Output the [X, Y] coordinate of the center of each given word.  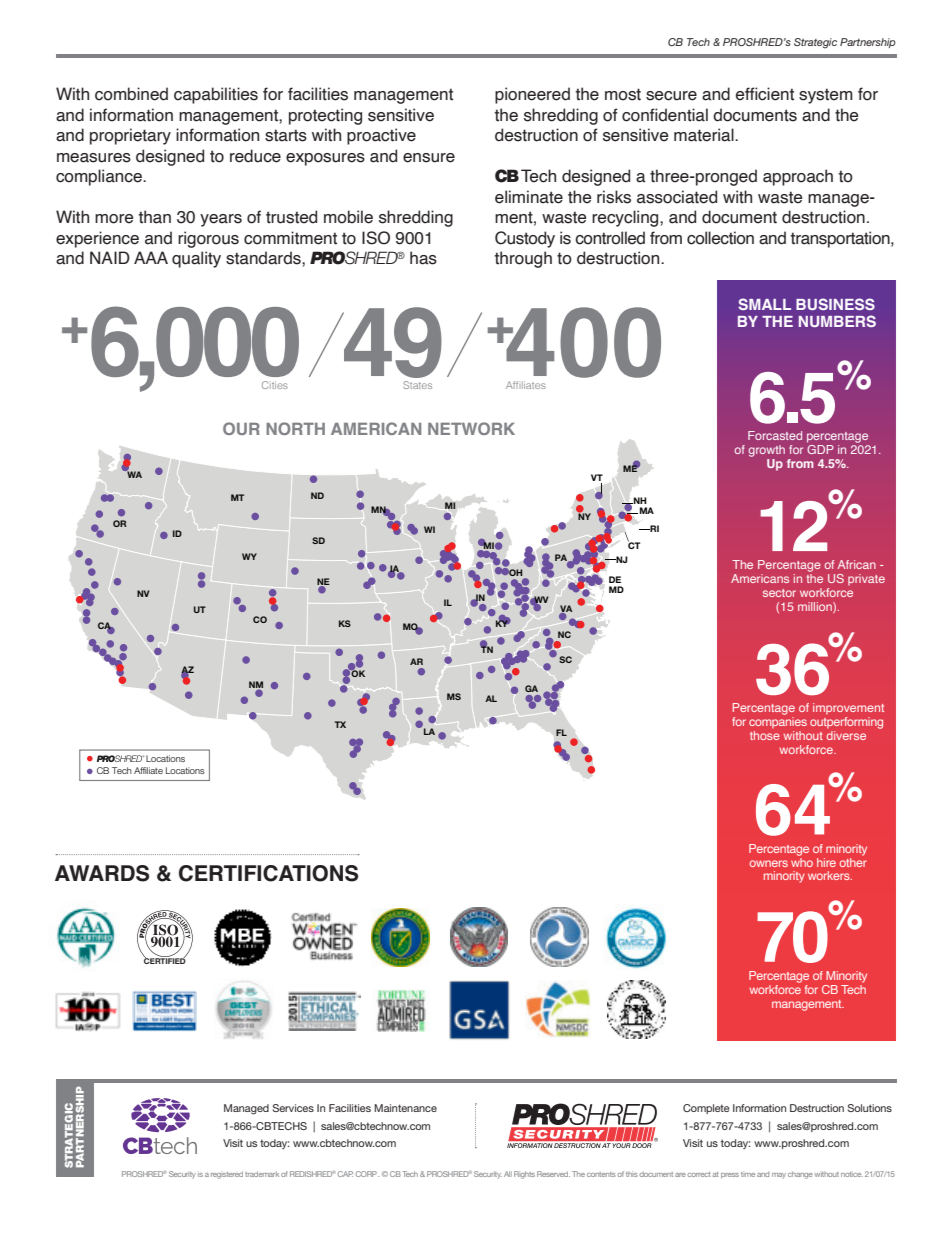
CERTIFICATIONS [268, 873]
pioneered [532, 95]
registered [227, 1175]
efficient [765, 94]
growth [767, 452]
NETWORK [471, 428]
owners [769, 863]
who [802, 861]
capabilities [216, 95]
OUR [241, 428]
